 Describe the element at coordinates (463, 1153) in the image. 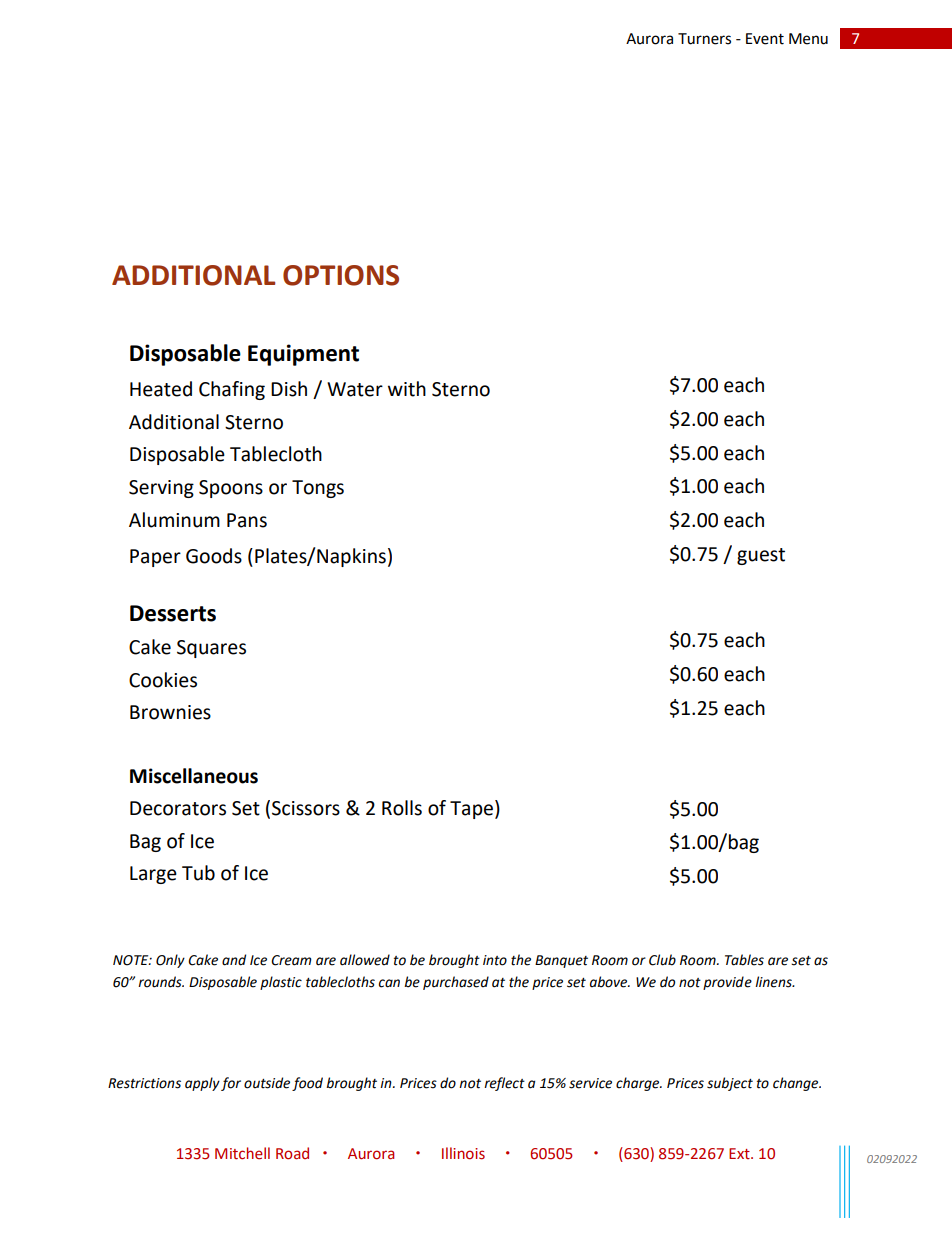

I see `Illinois` at that location.
